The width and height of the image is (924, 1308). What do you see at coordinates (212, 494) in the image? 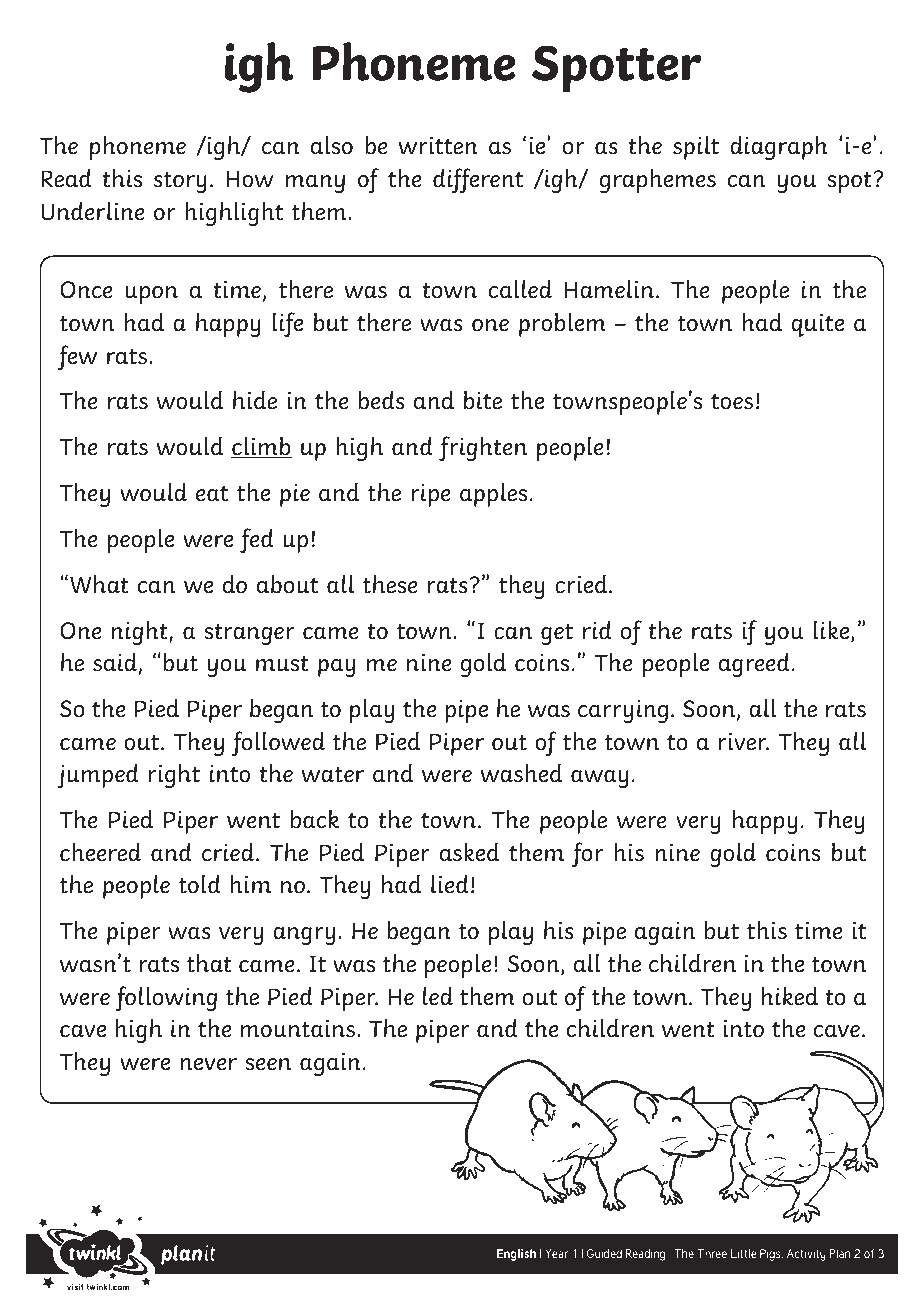
I see `eat` at bounding box center [212, 494].
